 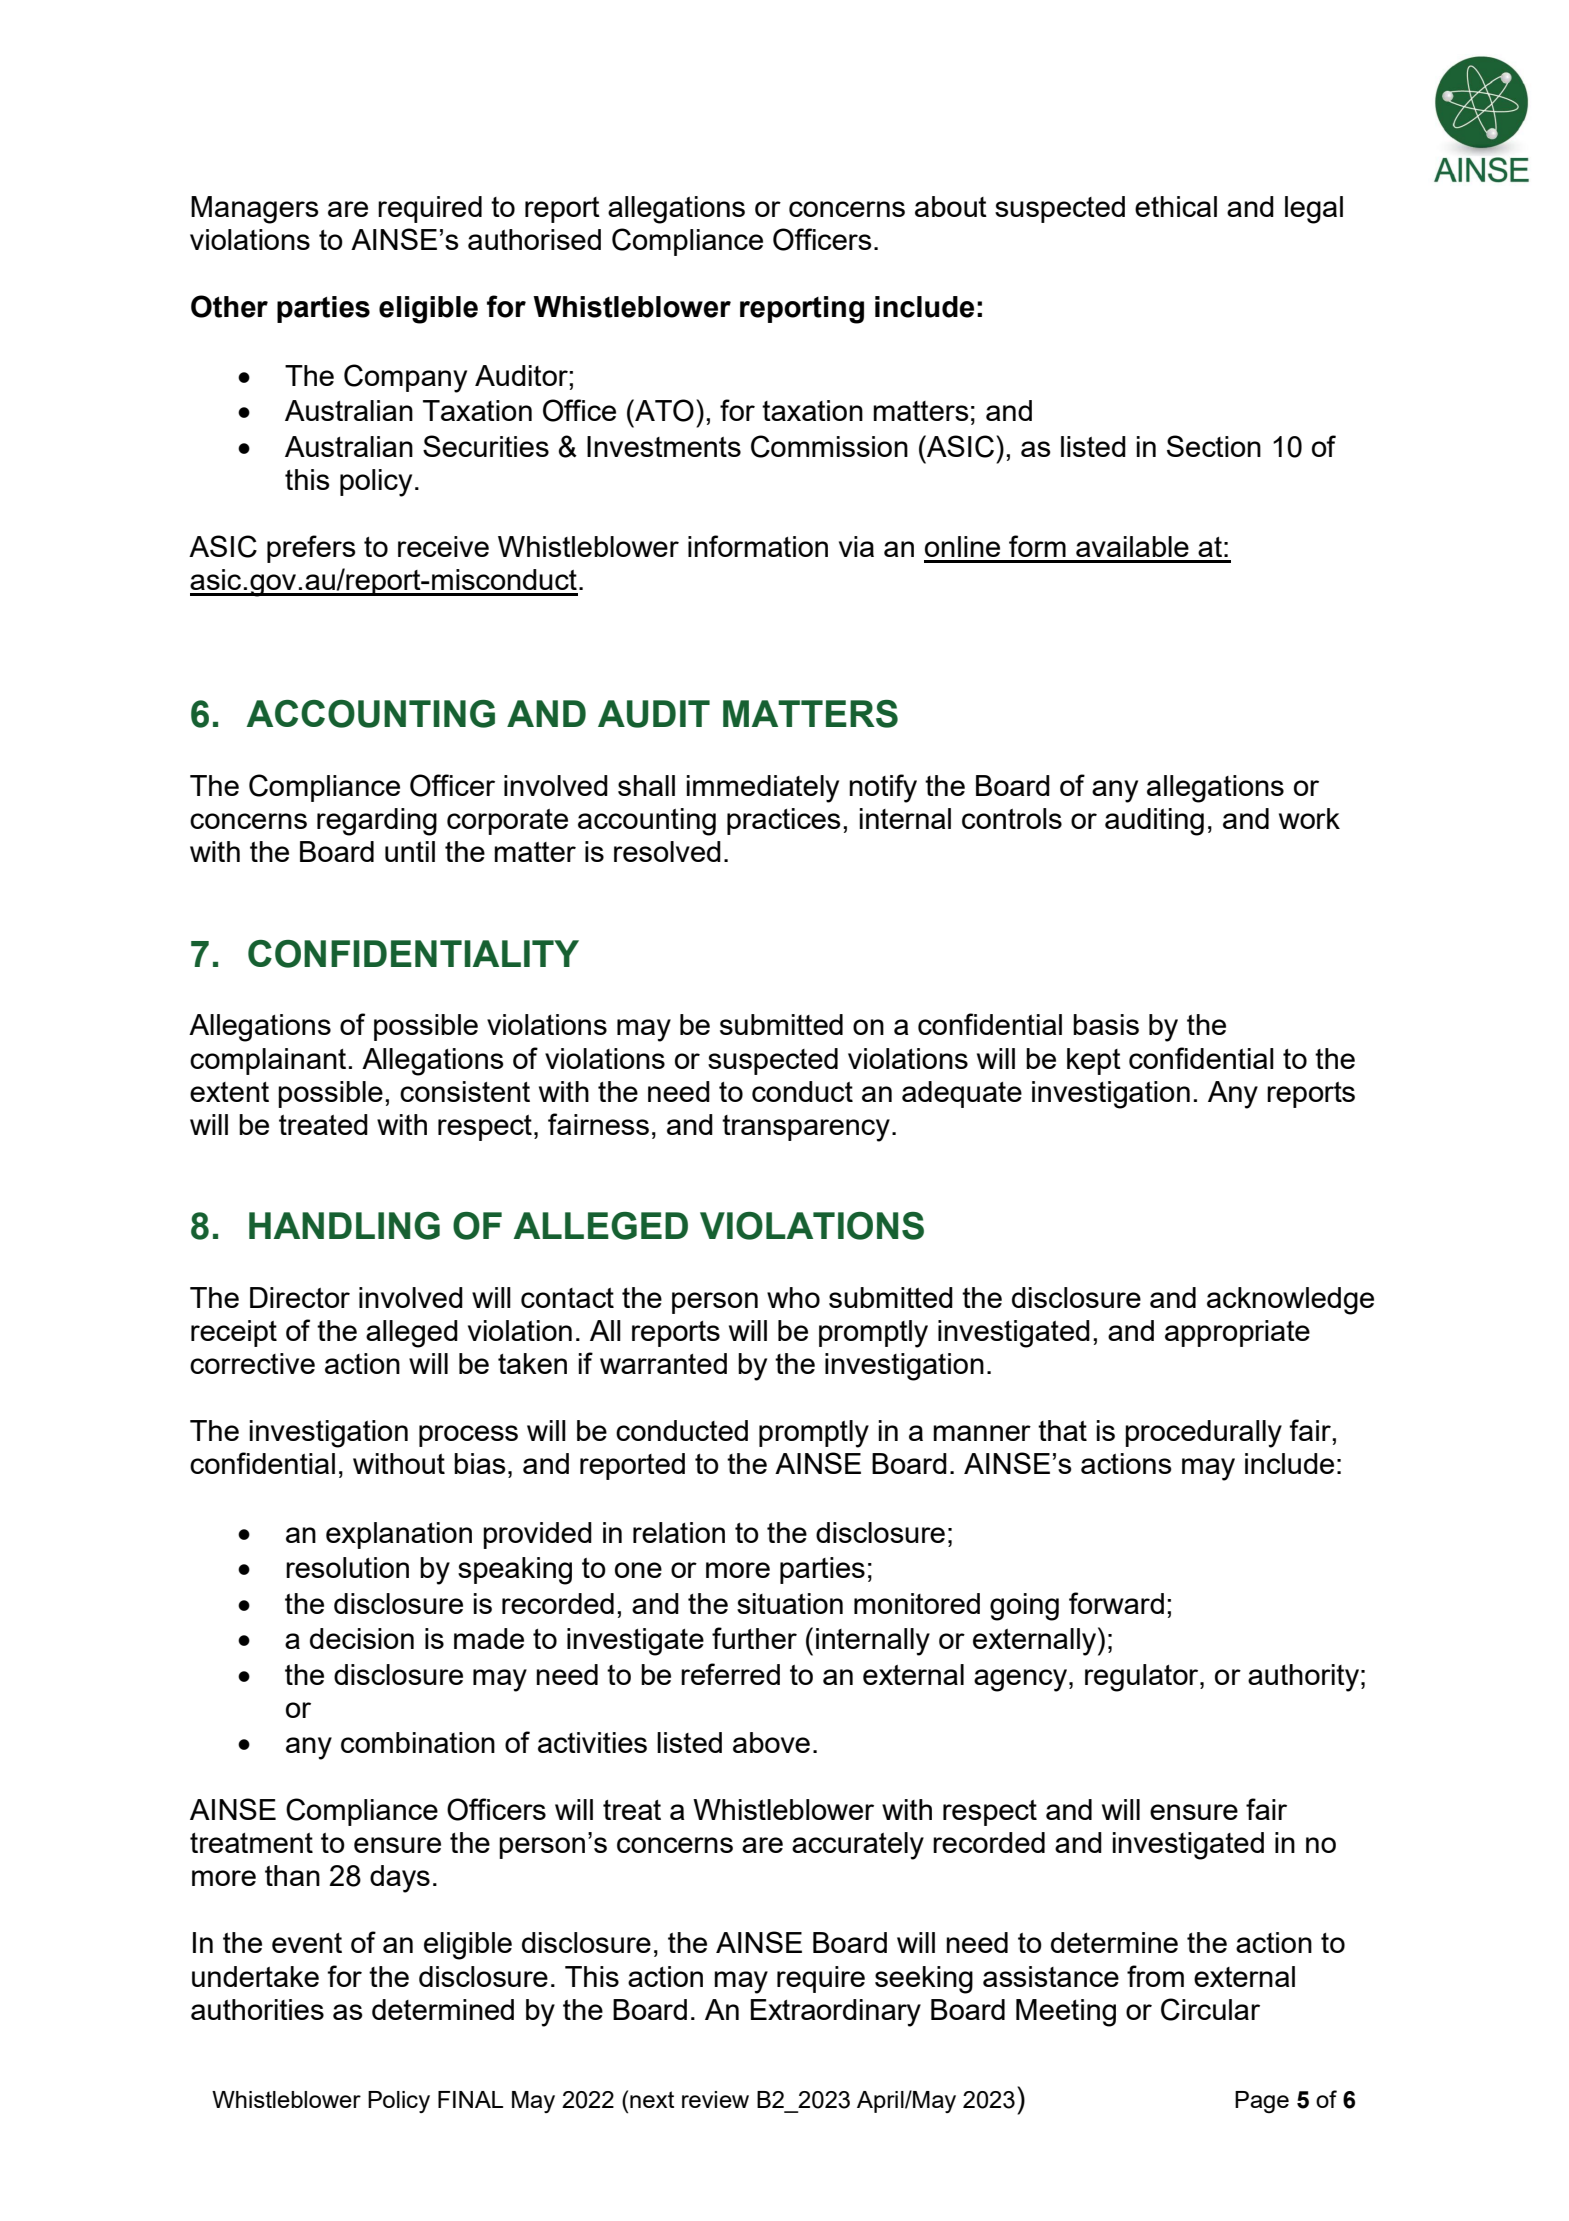 What do you see at coordinates (255, 210) in the screenshot?
I see `Managers` at bounding box center [255, 210].
